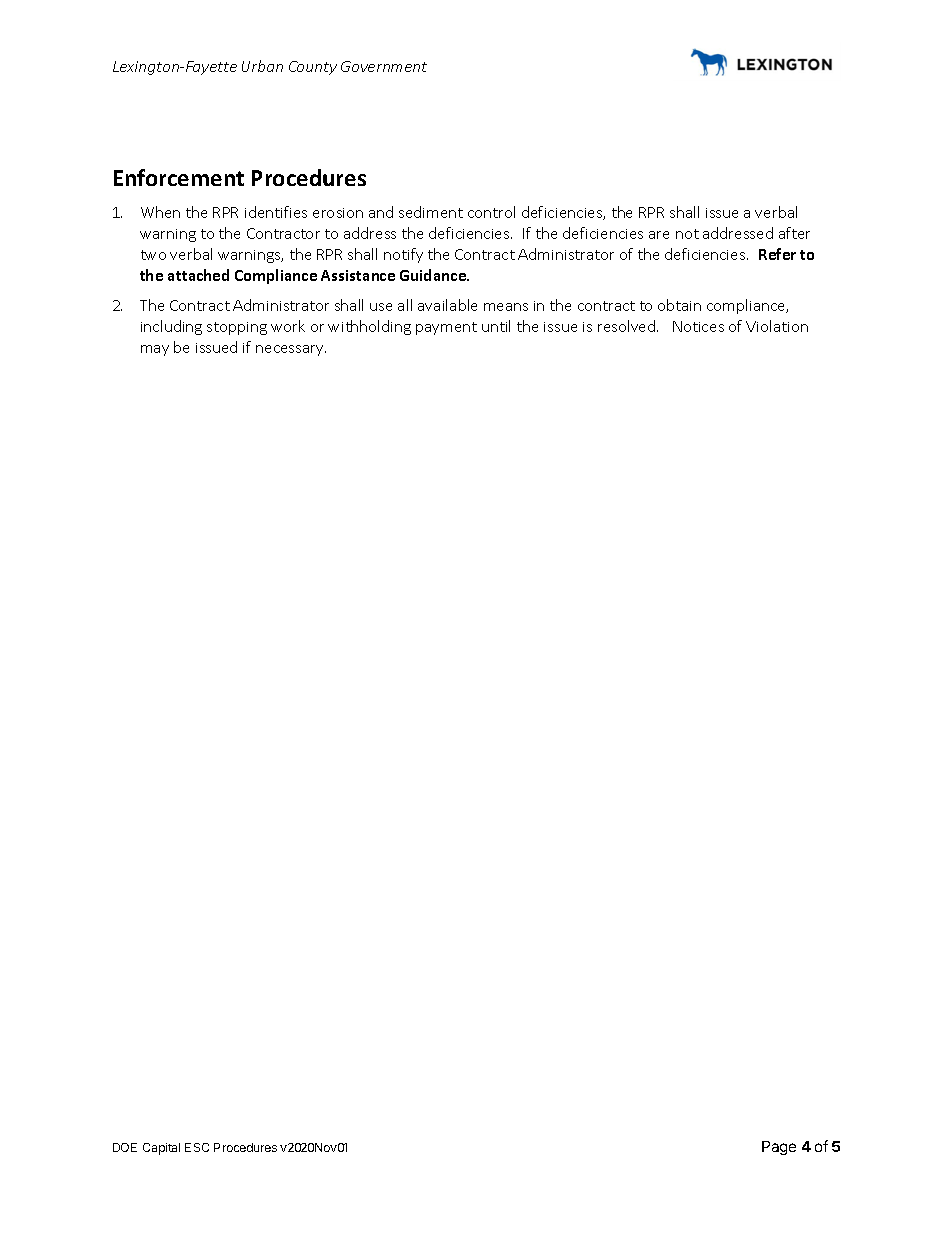  I want to click on are, so click(659, 235).
